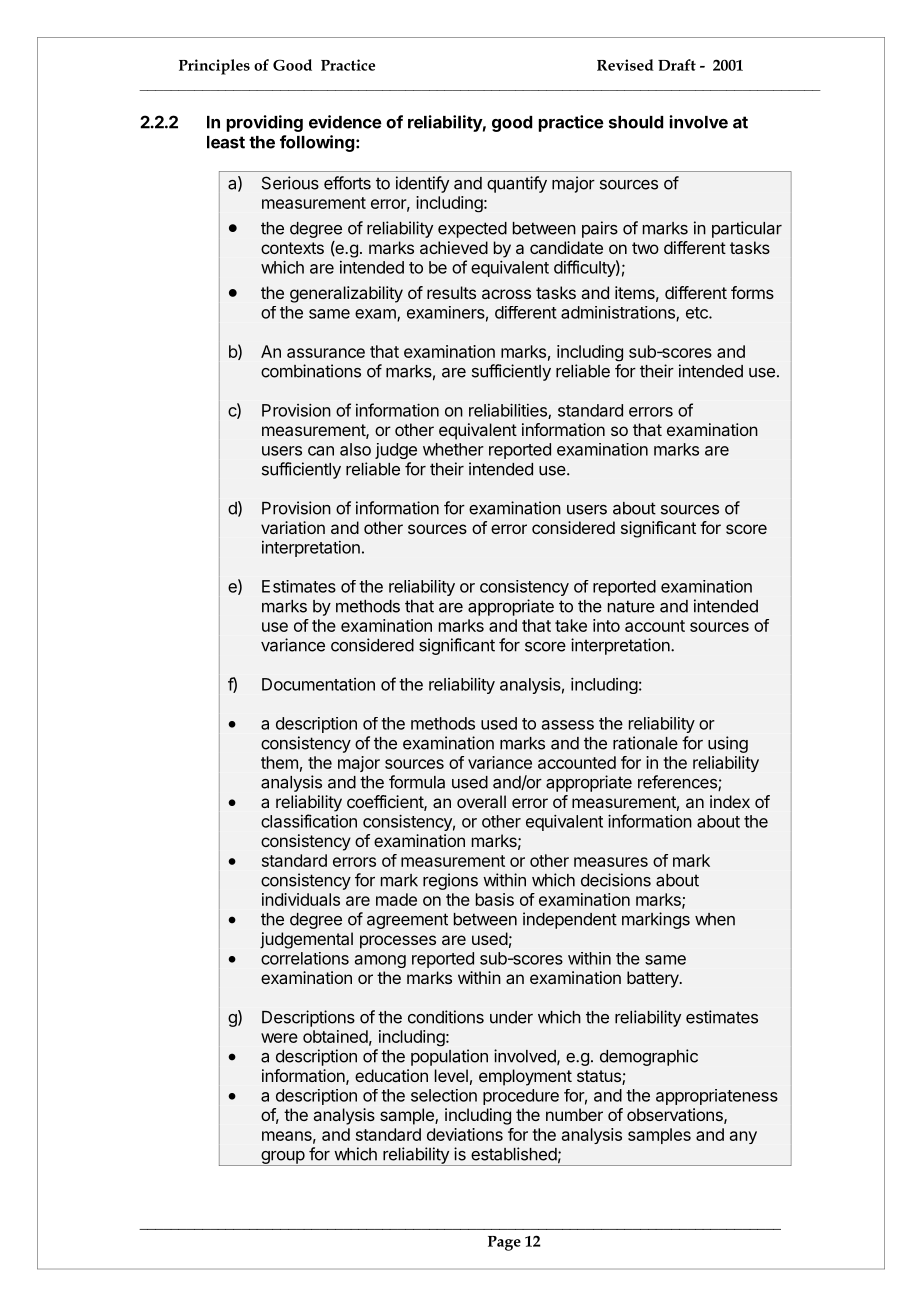 This image has height=1308, width=924. What do you see at coordinates (282, 1158) in the image?
I see `group` at bounding box center [282, 1158].
